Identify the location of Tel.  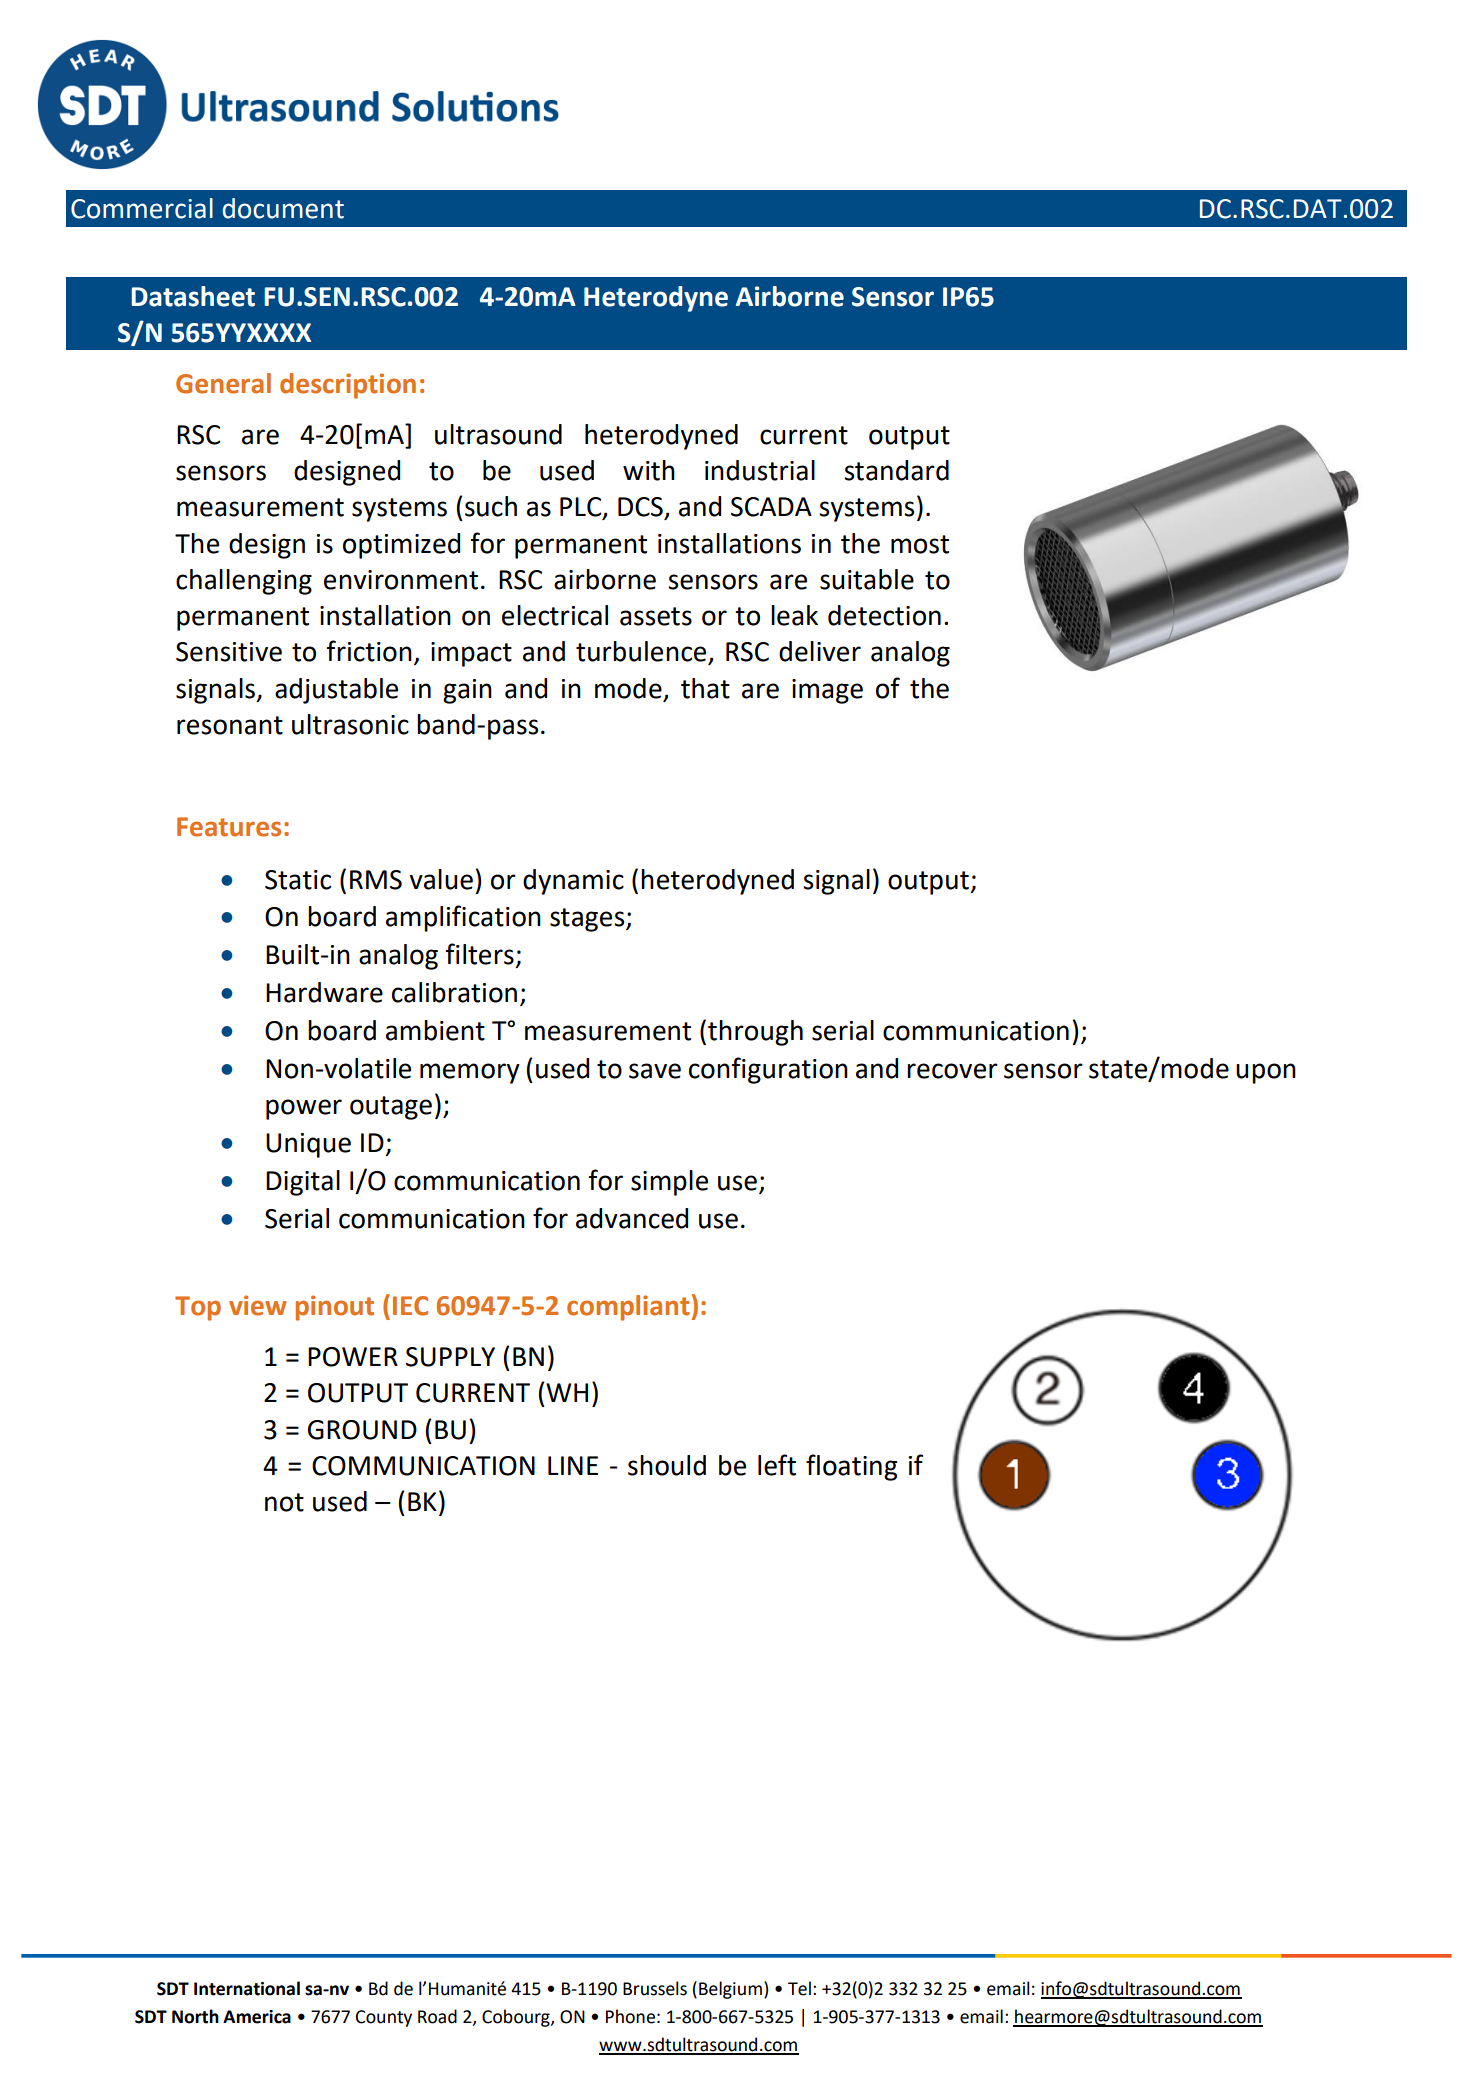
(799, 1988).
